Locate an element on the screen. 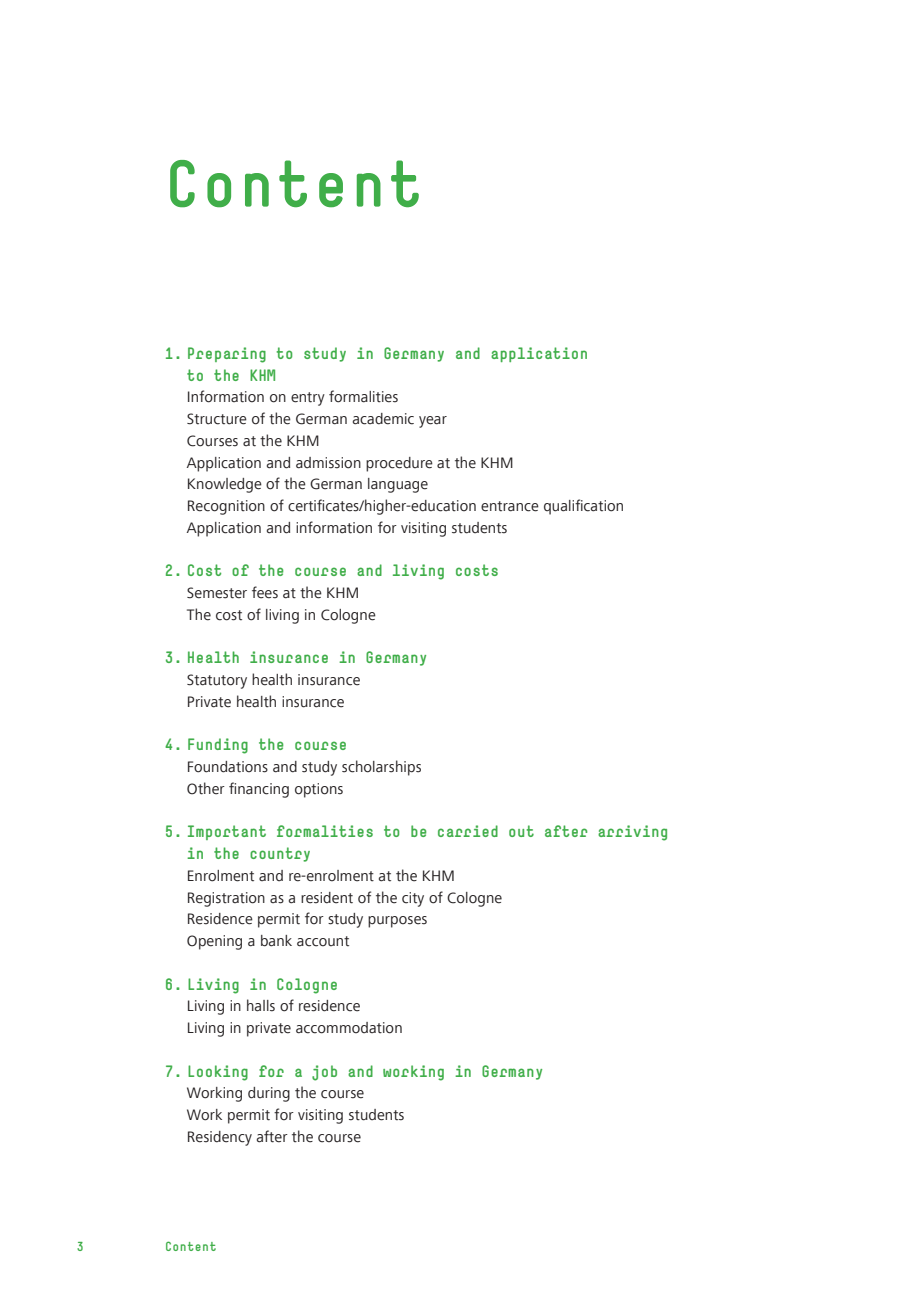 This screenshot has height=1308, width=924. purposes is located at coordinates (397, 922).
